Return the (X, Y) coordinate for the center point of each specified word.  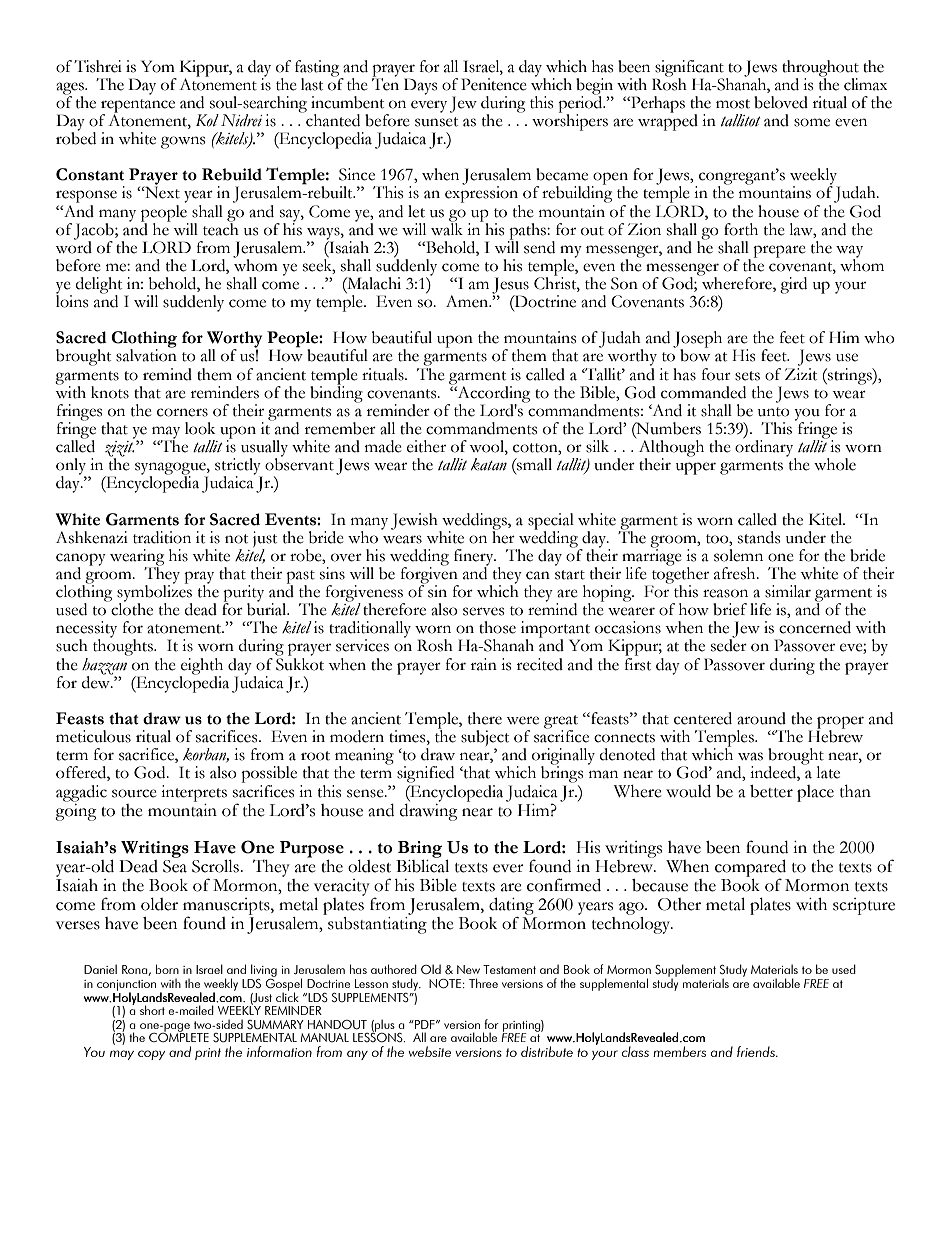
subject (485, 739)
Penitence (494, 84)
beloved (781, 102)
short (152, 1010)
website (429, 1051)
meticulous (93, 736)
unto (774, 412)
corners (182, 412)
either (426, 446)
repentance (138, 107)
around (761, 718)
